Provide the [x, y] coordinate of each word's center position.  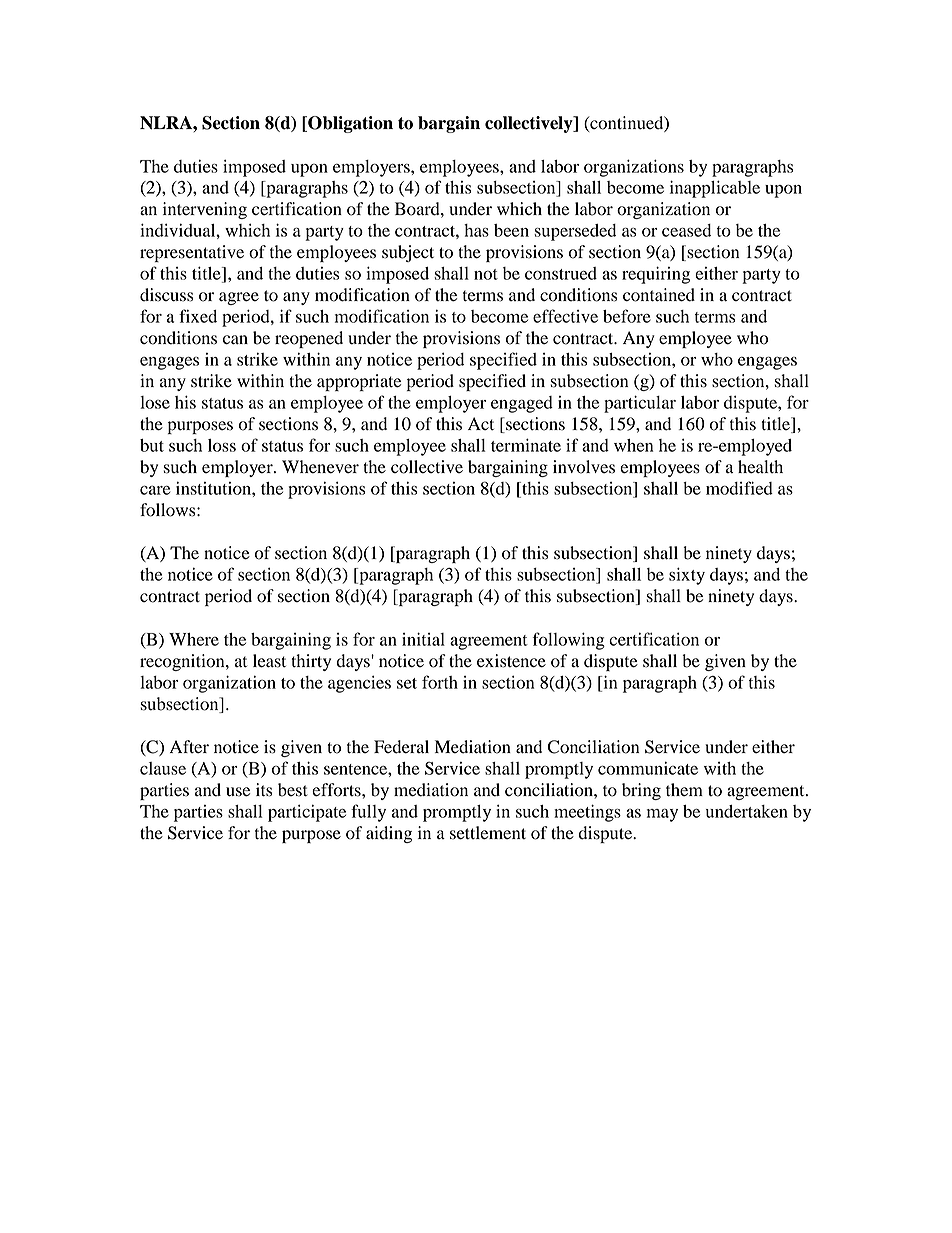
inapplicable [715, 189]
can [235, 340]
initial [423, 639]
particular [640, 404]
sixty [687, 576]
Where [194, 639]
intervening [205, 210]
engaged [522, 404]
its [264, 790]
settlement [488, 833]
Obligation [349, 124]
